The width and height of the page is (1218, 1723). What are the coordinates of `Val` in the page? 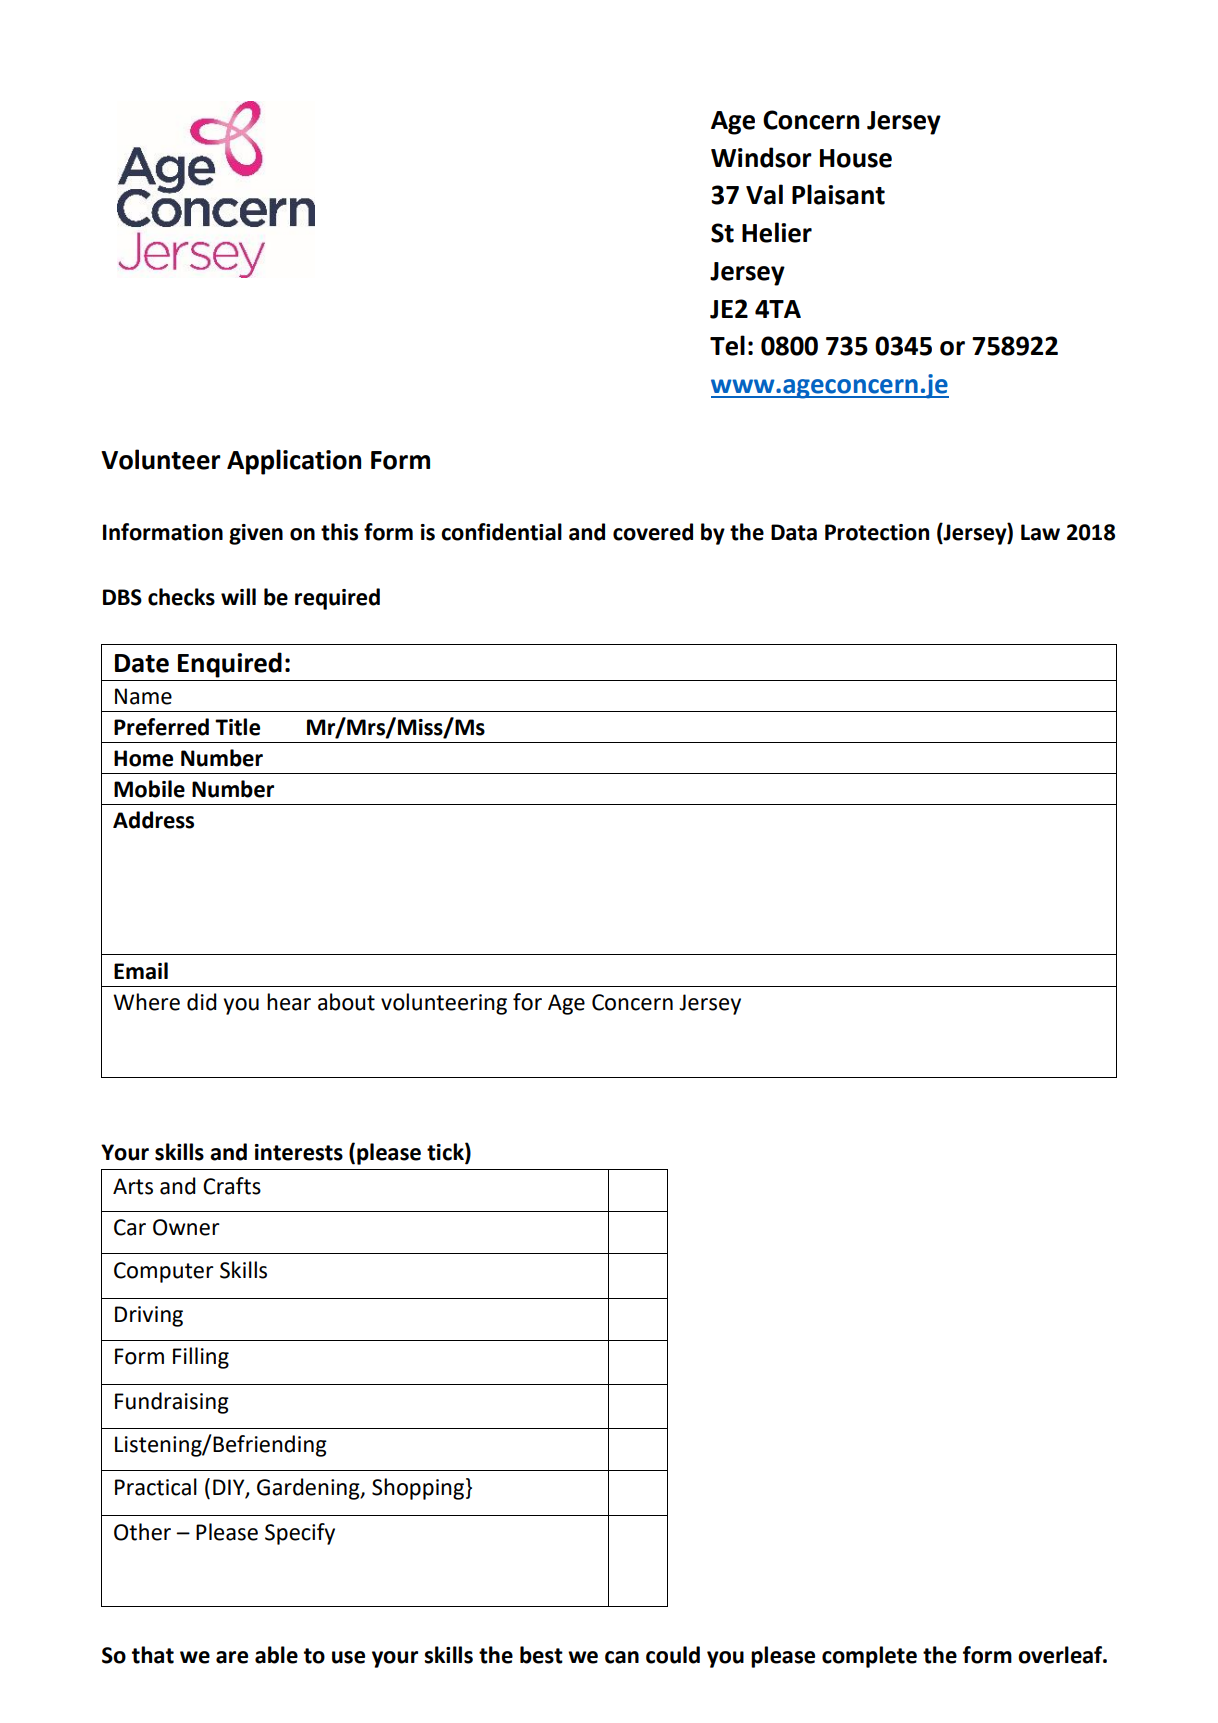 It's located at (764, 194).
